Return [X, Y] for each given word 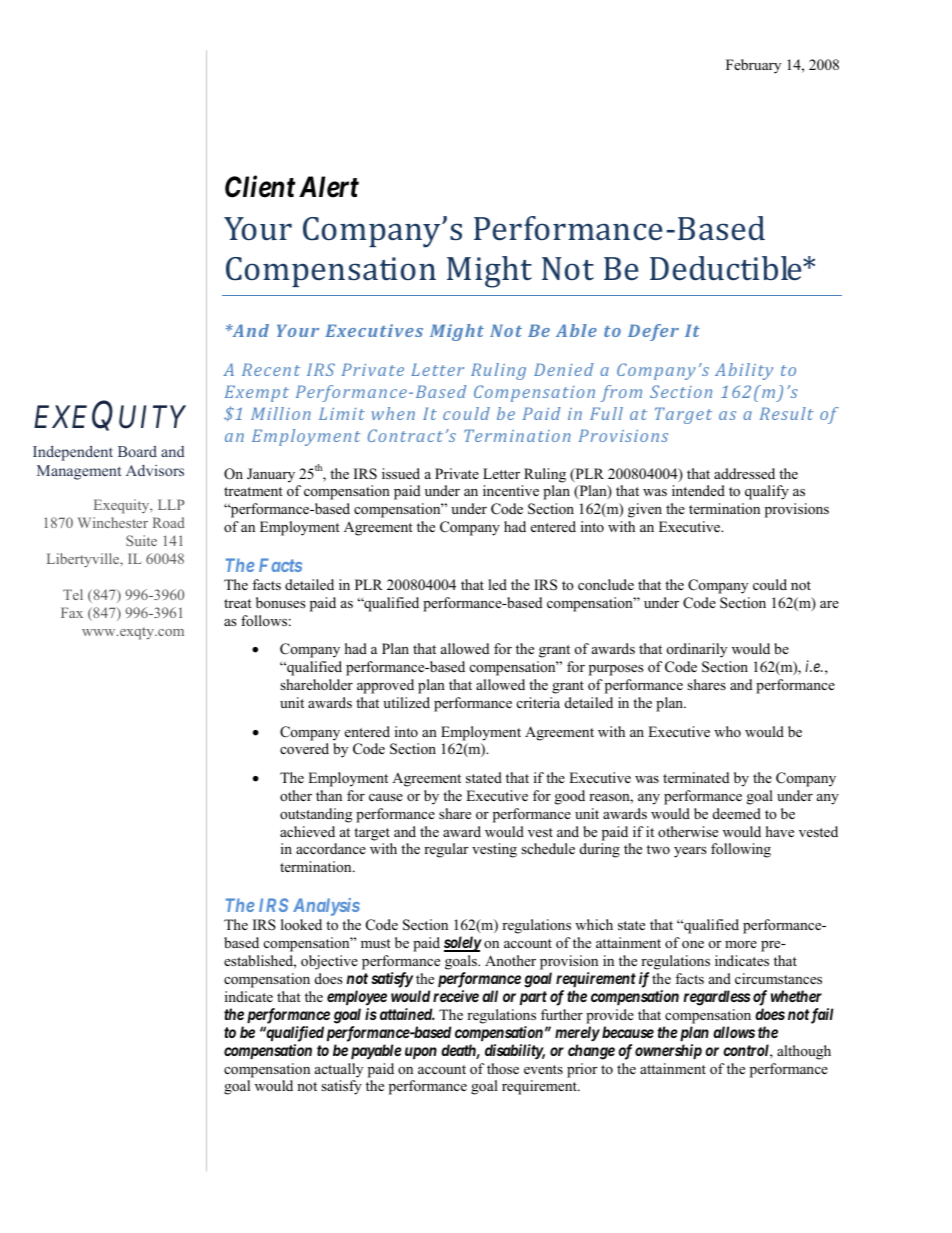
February [753, 66]
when [393, 413]
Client [260, 186]
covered [304, 748]
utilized [406, 702]
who [727, 731]
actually [339, 1070]
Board [137, 451]
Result [786, 413]
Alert [329, 187]
